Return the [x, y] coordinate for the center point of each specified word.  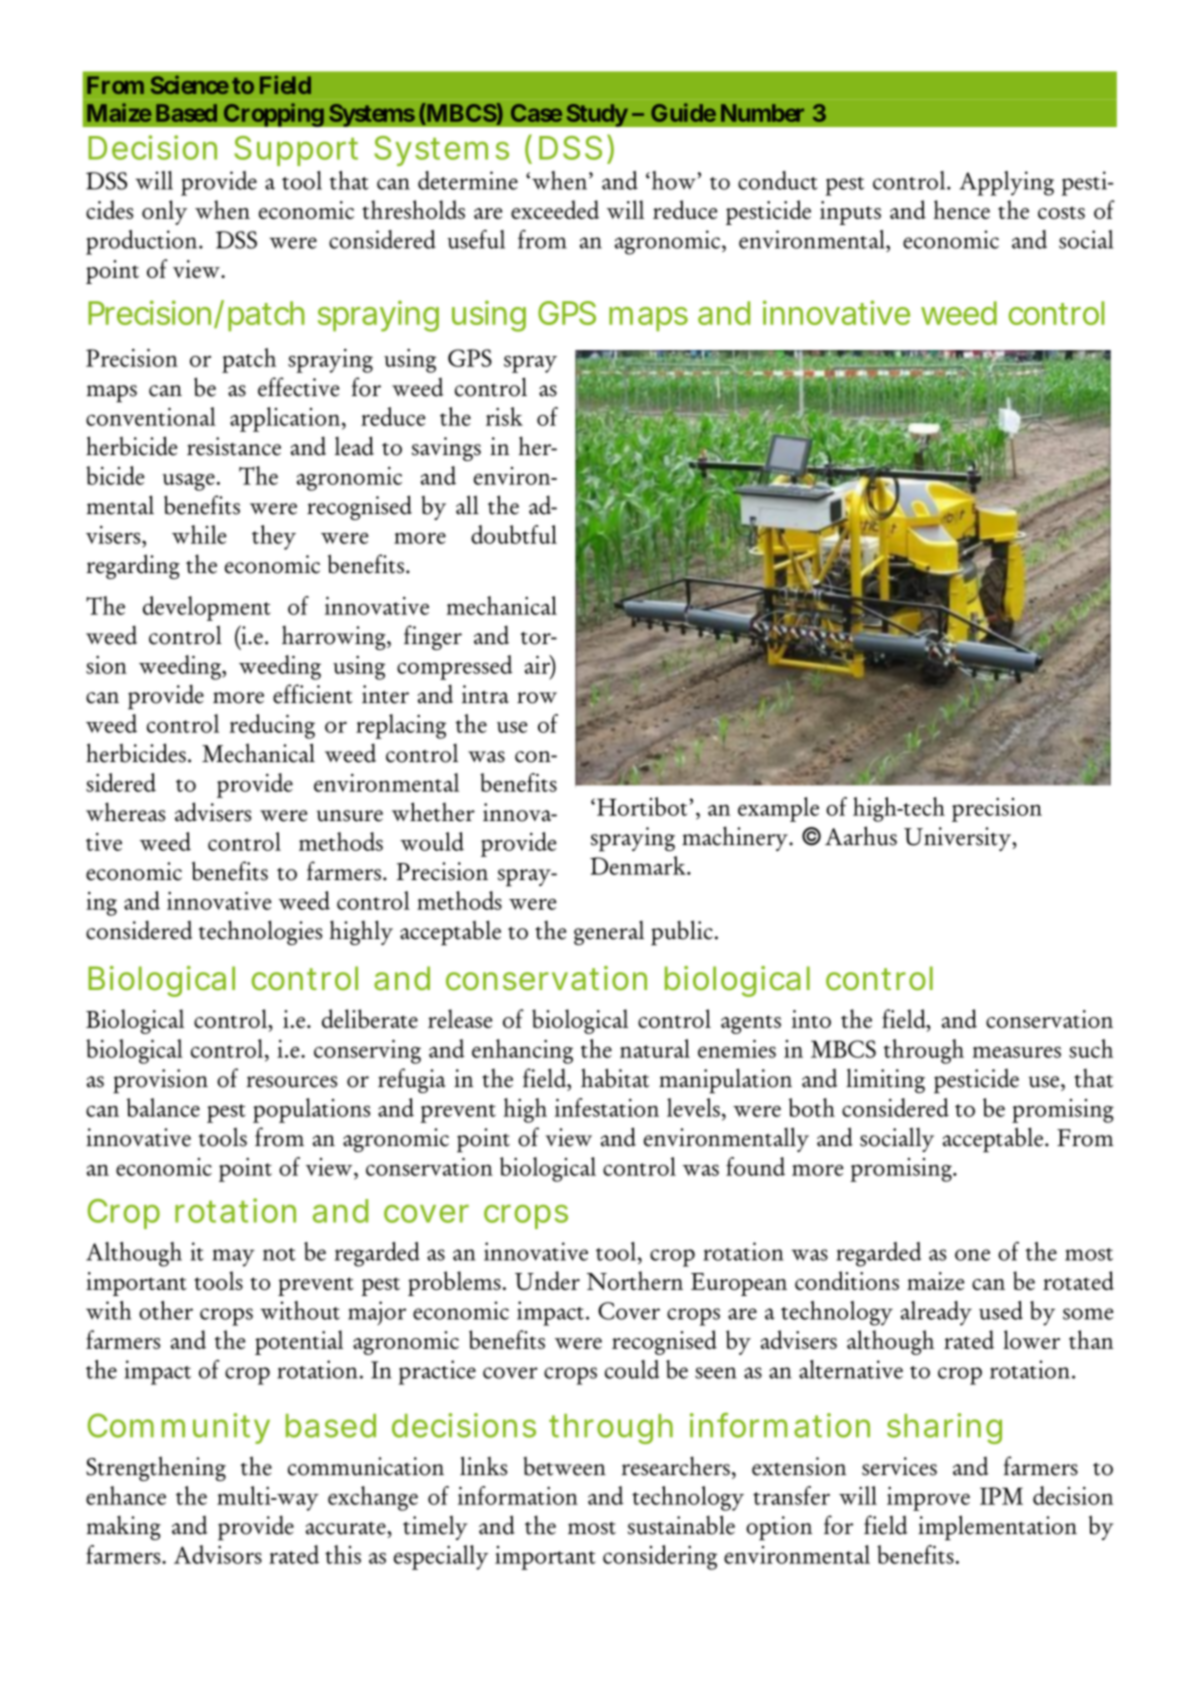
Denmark [639, 865]
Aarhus [861, 836]
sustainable [681, 1525]
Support [296, 151]
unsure [349, 816]
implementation [997, 1528]
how [674, 180]
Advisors [218, 1554]
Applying [1006, 183]
